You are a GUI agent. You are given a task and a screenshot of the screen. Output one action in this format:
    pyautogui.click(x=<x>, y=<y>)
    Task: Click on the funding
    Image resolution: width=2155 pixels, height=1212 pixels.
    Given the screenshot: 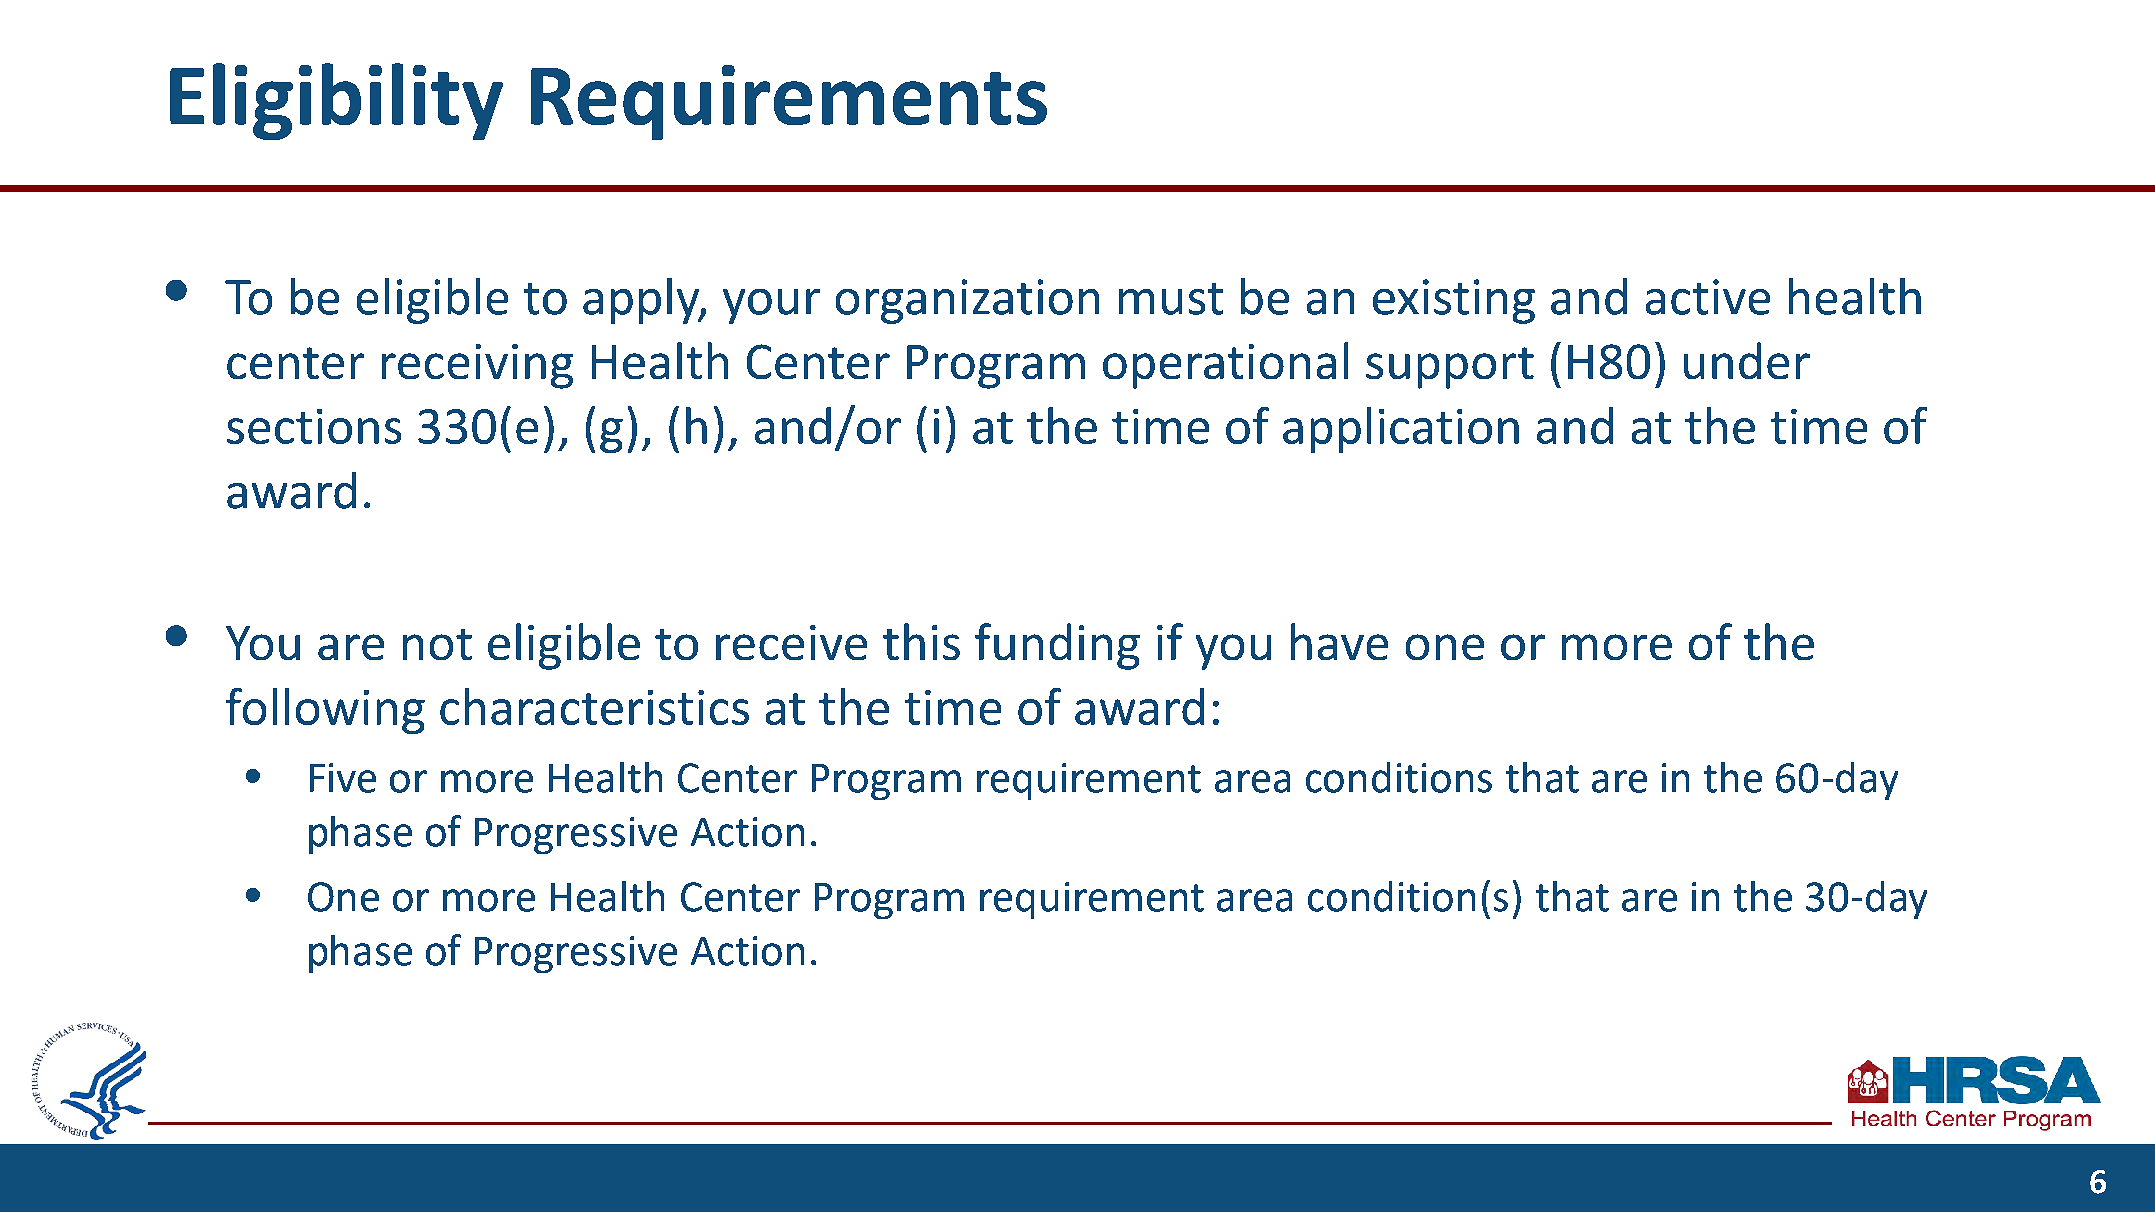 What is the action you would take?
    pyautogui.click(x=1057, y=646)
